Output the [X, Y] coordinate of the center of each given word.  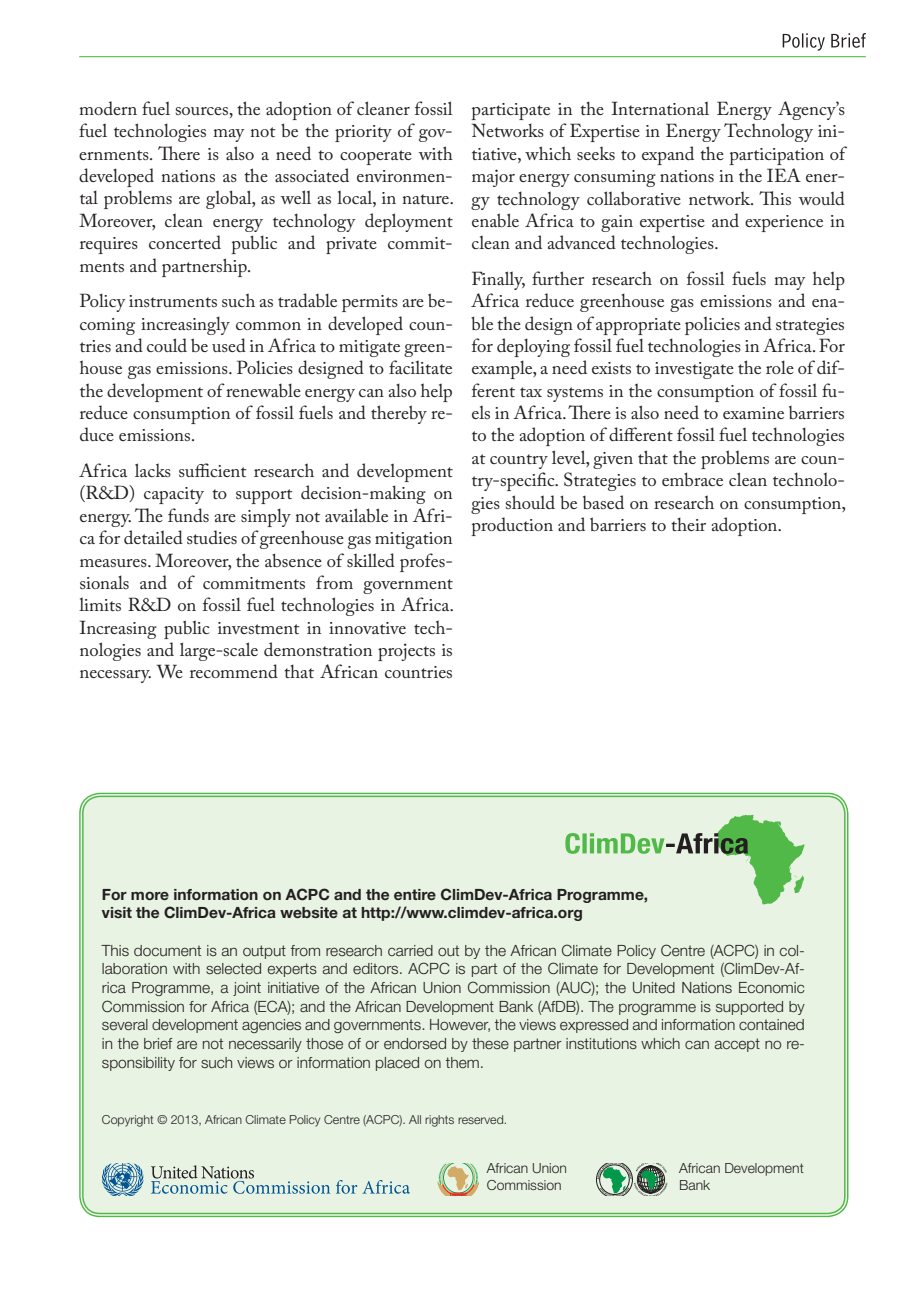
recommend [234, 671]
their [688, 524]
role [780, 367]
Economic [772, 987]
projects [406, 652]
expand [668, 155]
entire [415, 894]
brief [158, 1043]
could [167, 345]
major [493, 178]
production [512, 526]
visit [117, 912]
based [603, 502]
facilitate [420, 367]
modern [108, 108]
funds [188, 515]
